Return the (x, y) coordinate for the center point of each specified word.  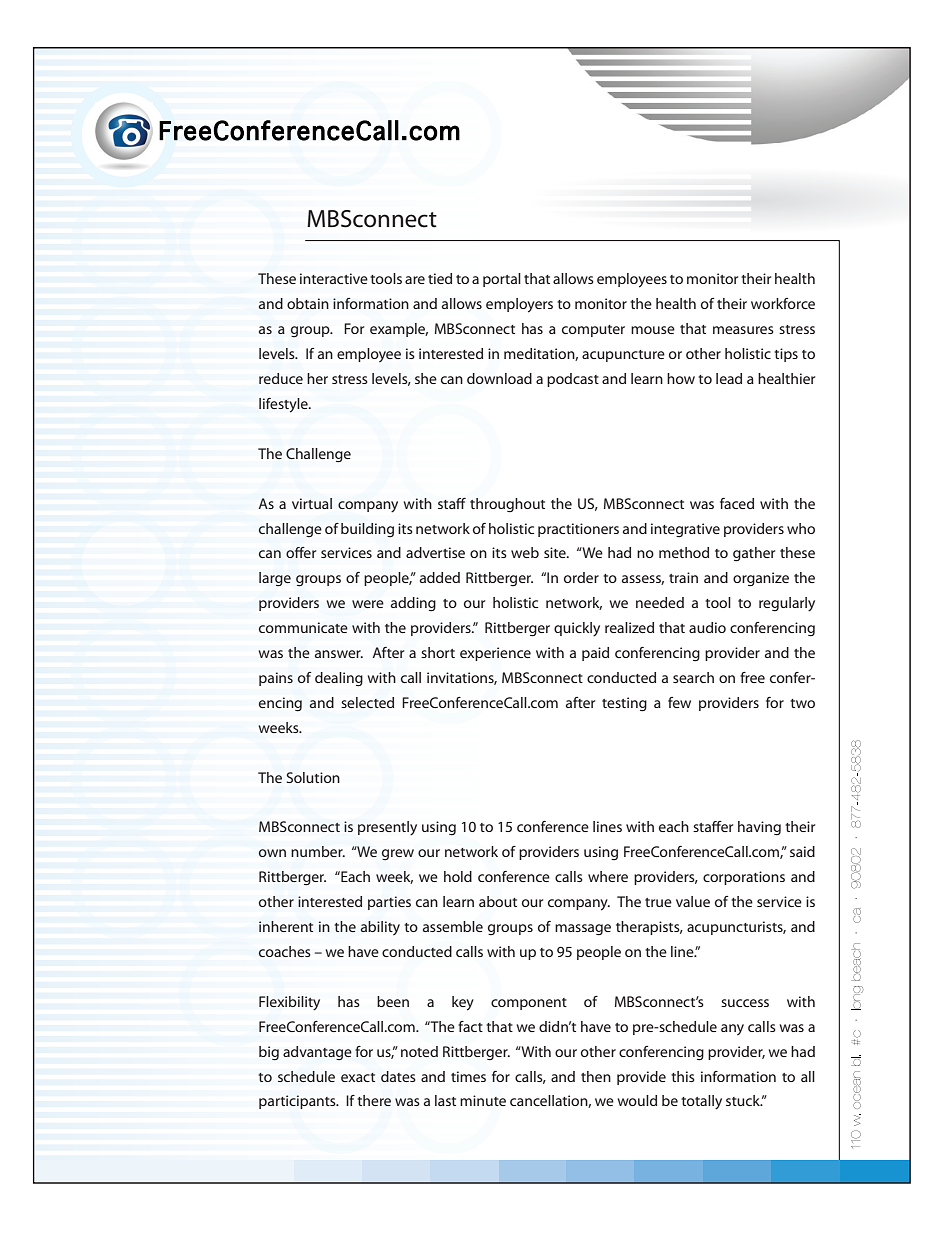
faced (737, 503)
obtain (308, 303)
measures (743, 330)
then (596, 1076)
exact (358, 1077)
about (498, 901)
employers (519, 305)
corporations (744, 878)
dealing (339, 679)
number (318, 851)
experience (495, 654)
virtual (312, 503)
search (693, 677)
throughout (507, 505)
